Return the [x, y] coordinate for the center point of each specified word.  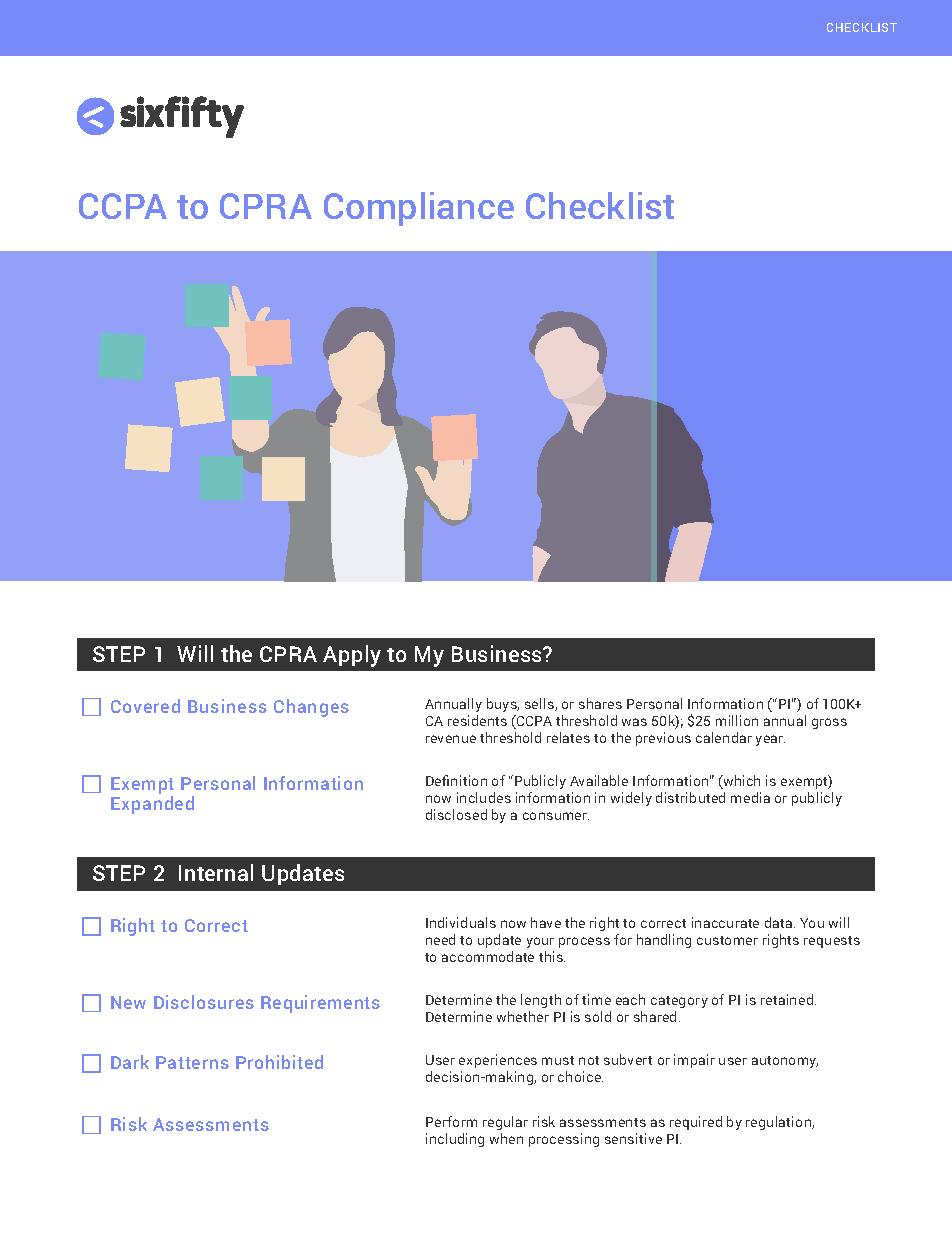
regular [505, 1123]
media [750, 797]
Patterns [192, 1062]
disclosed [456, 814]
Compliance [419, 209]
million [737, 720]
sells [540, 704]
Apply [352, 656]
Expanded [152, 805]
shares [600, 703]
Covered [145, 706]
